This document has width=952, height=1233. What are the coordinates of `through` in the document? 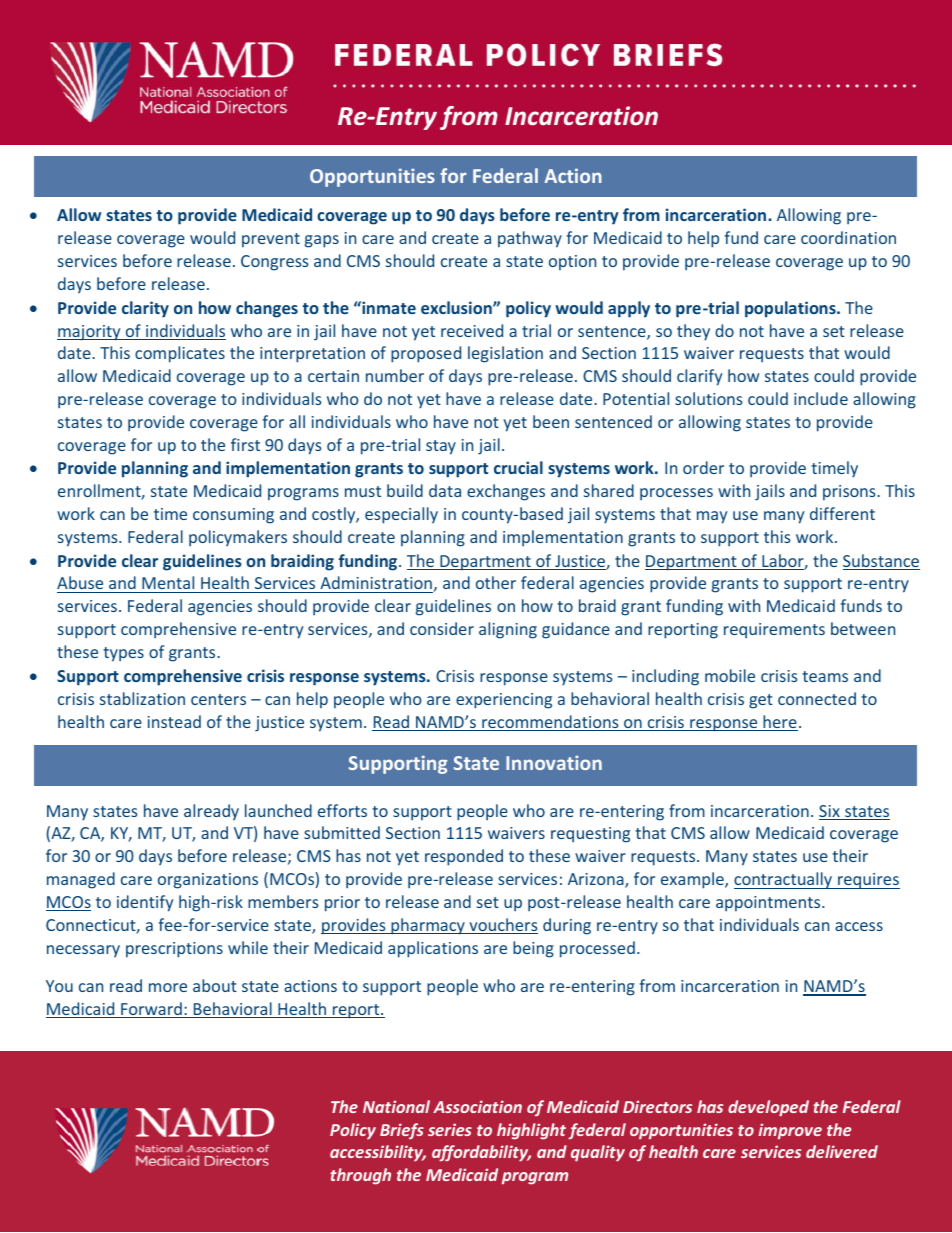 It's located at (360, 1176).
